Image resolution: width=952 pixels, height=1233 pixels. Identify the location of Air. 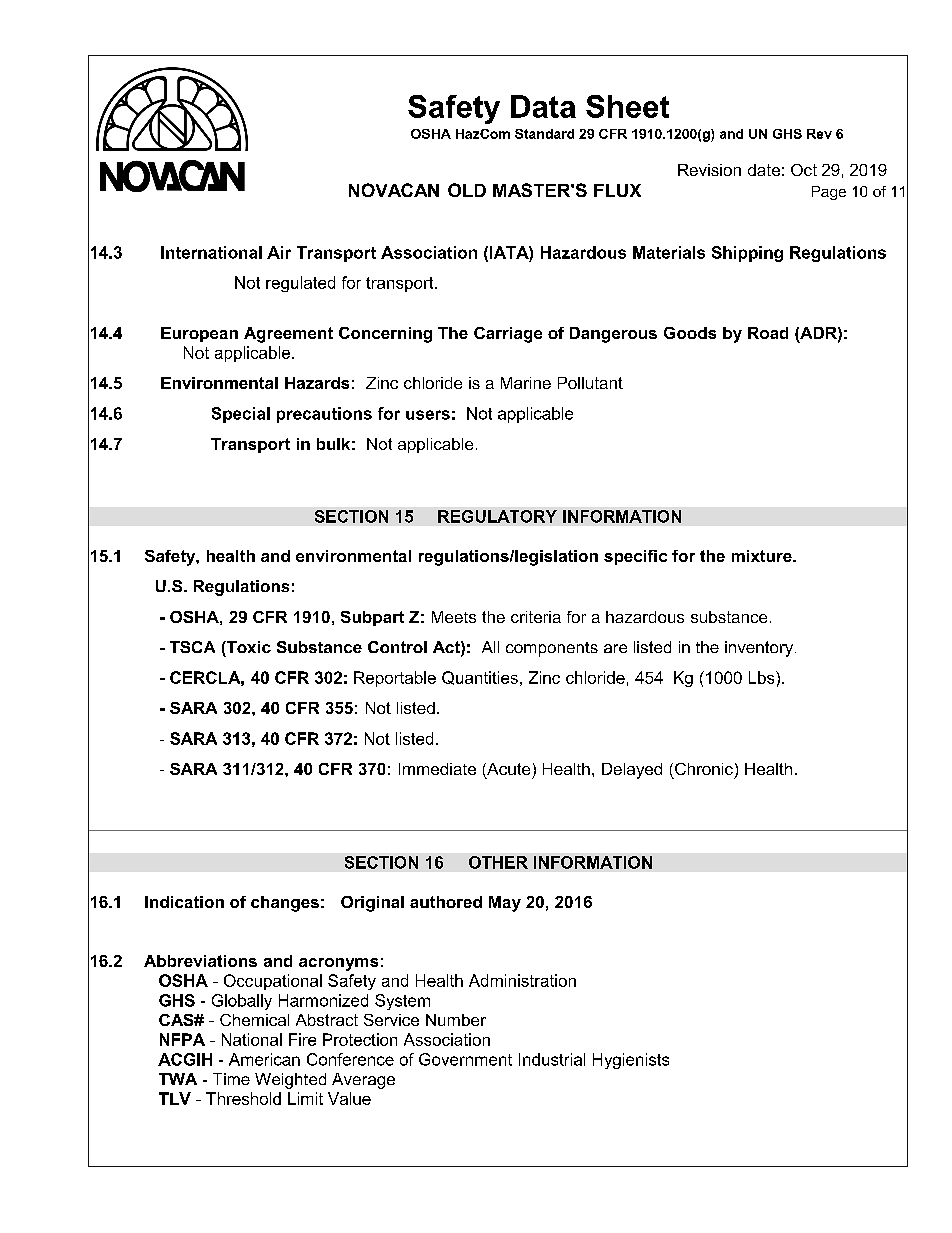
(279, 252).
